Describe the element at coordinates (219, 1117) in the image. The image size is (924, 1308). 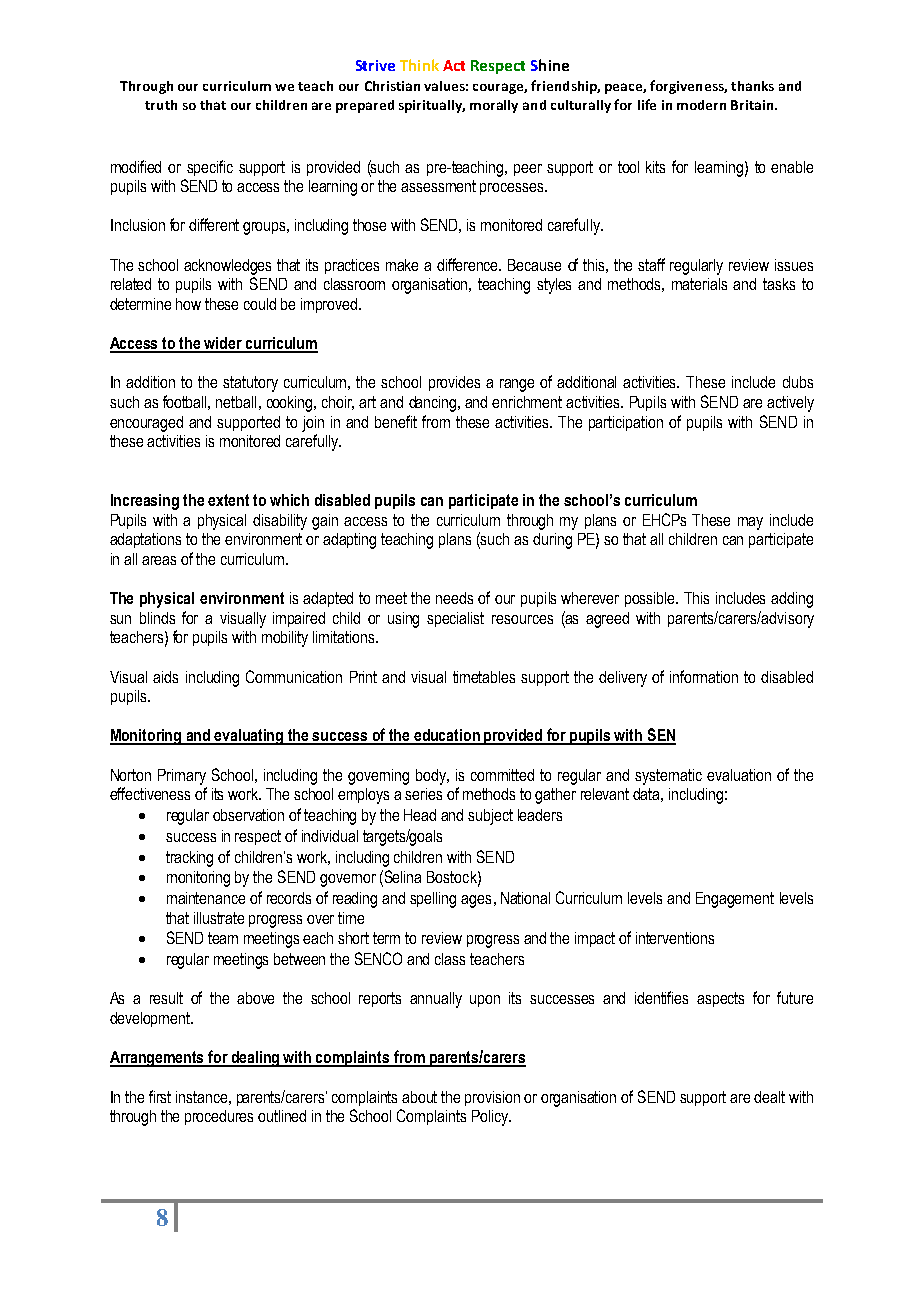
I see `procedures` at that location.
